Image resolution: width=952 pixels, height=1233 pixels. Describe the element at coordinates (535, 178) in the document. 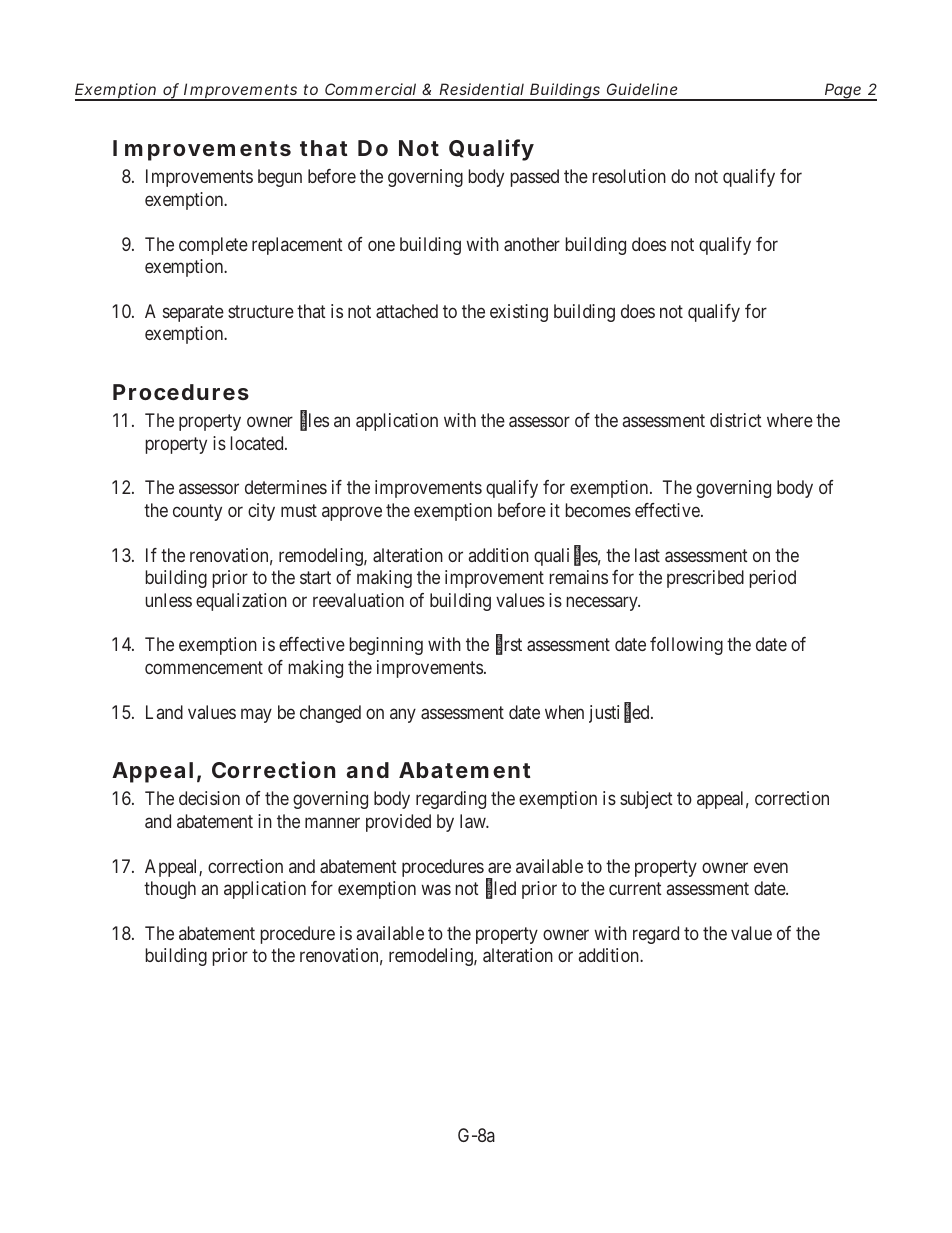

I see `passed` at that location.
